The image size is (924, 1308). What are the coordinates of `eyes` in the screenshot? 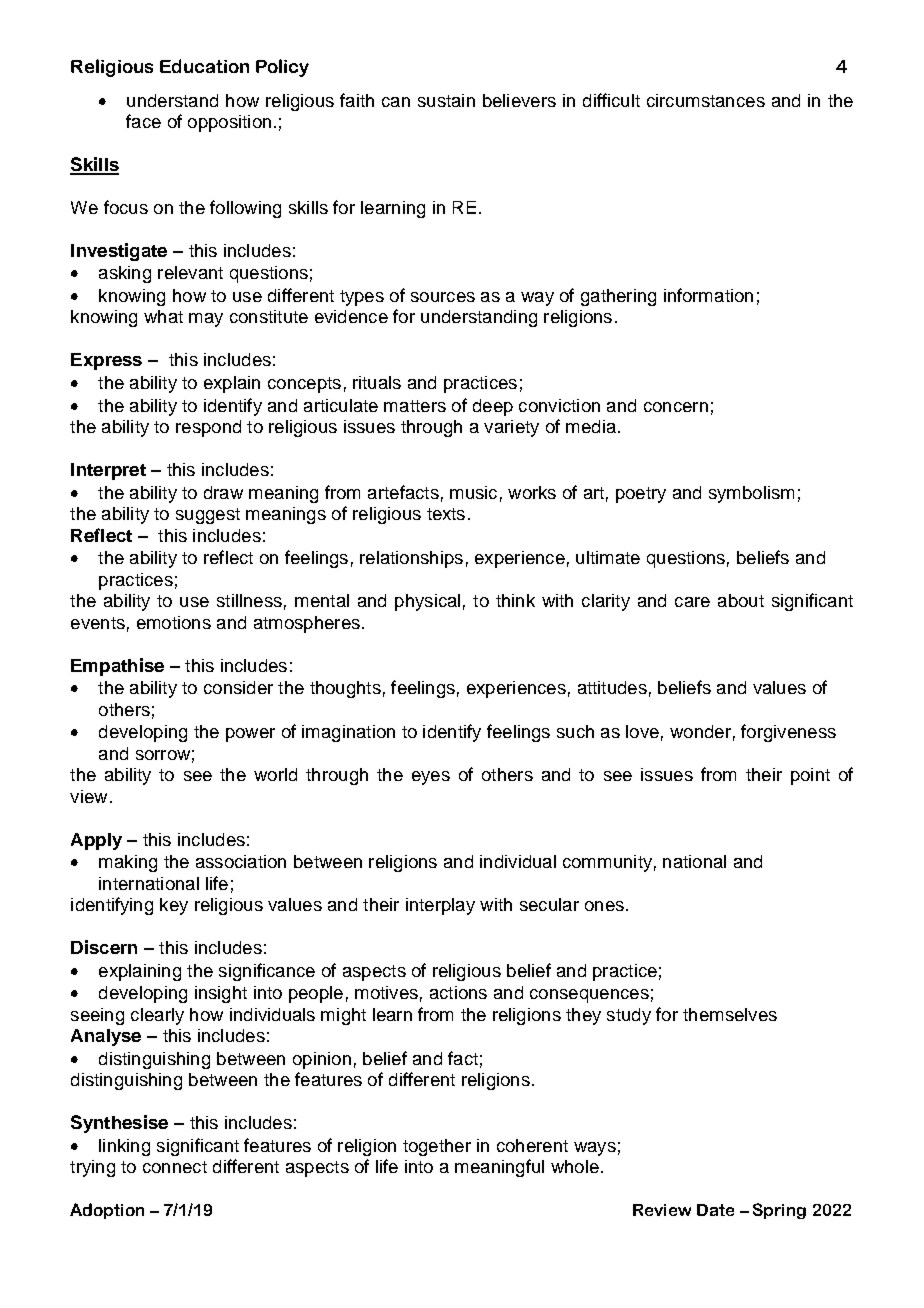 It's located at (431, 778).
